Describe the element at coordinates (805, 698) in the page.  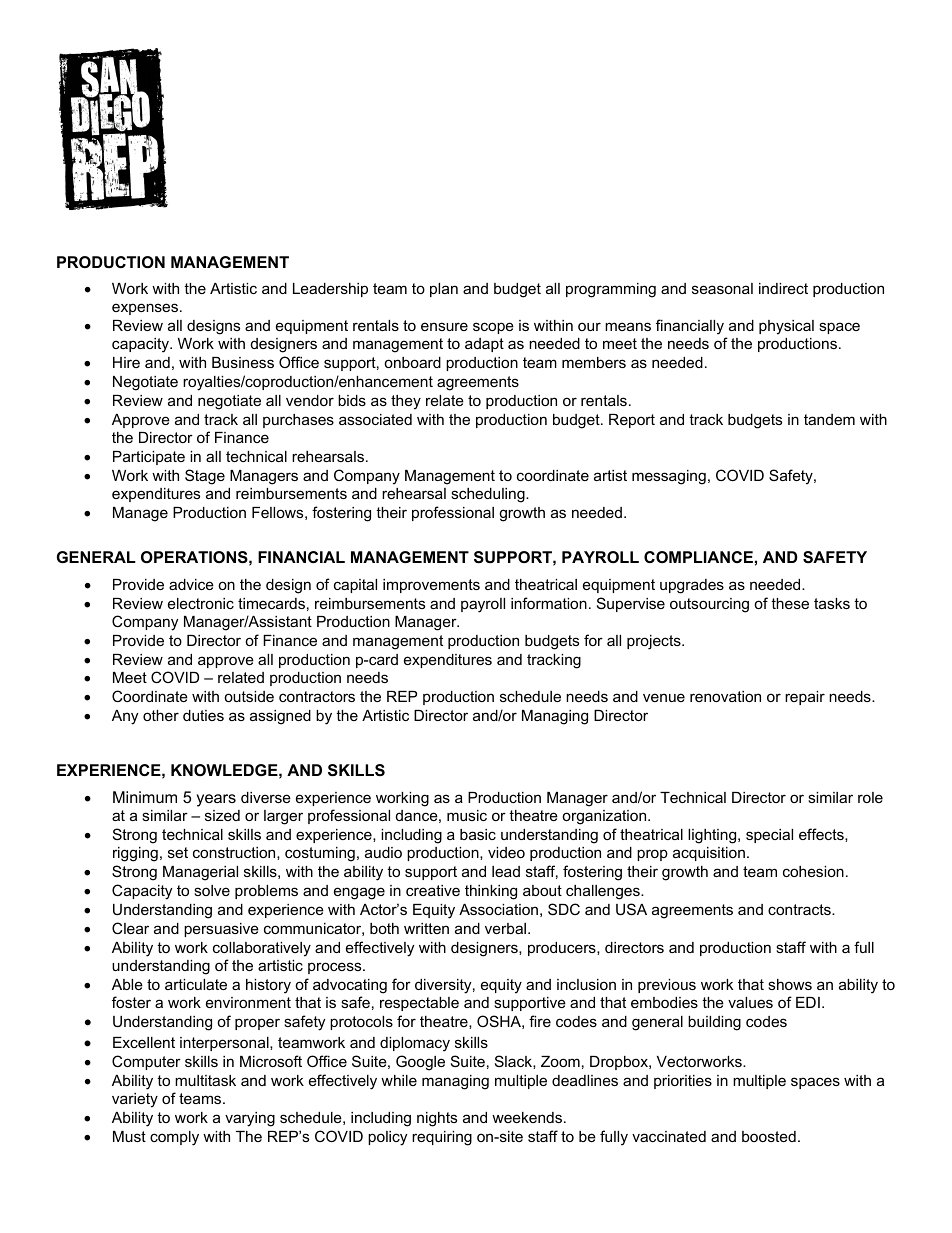
I see `repair` at that location.
